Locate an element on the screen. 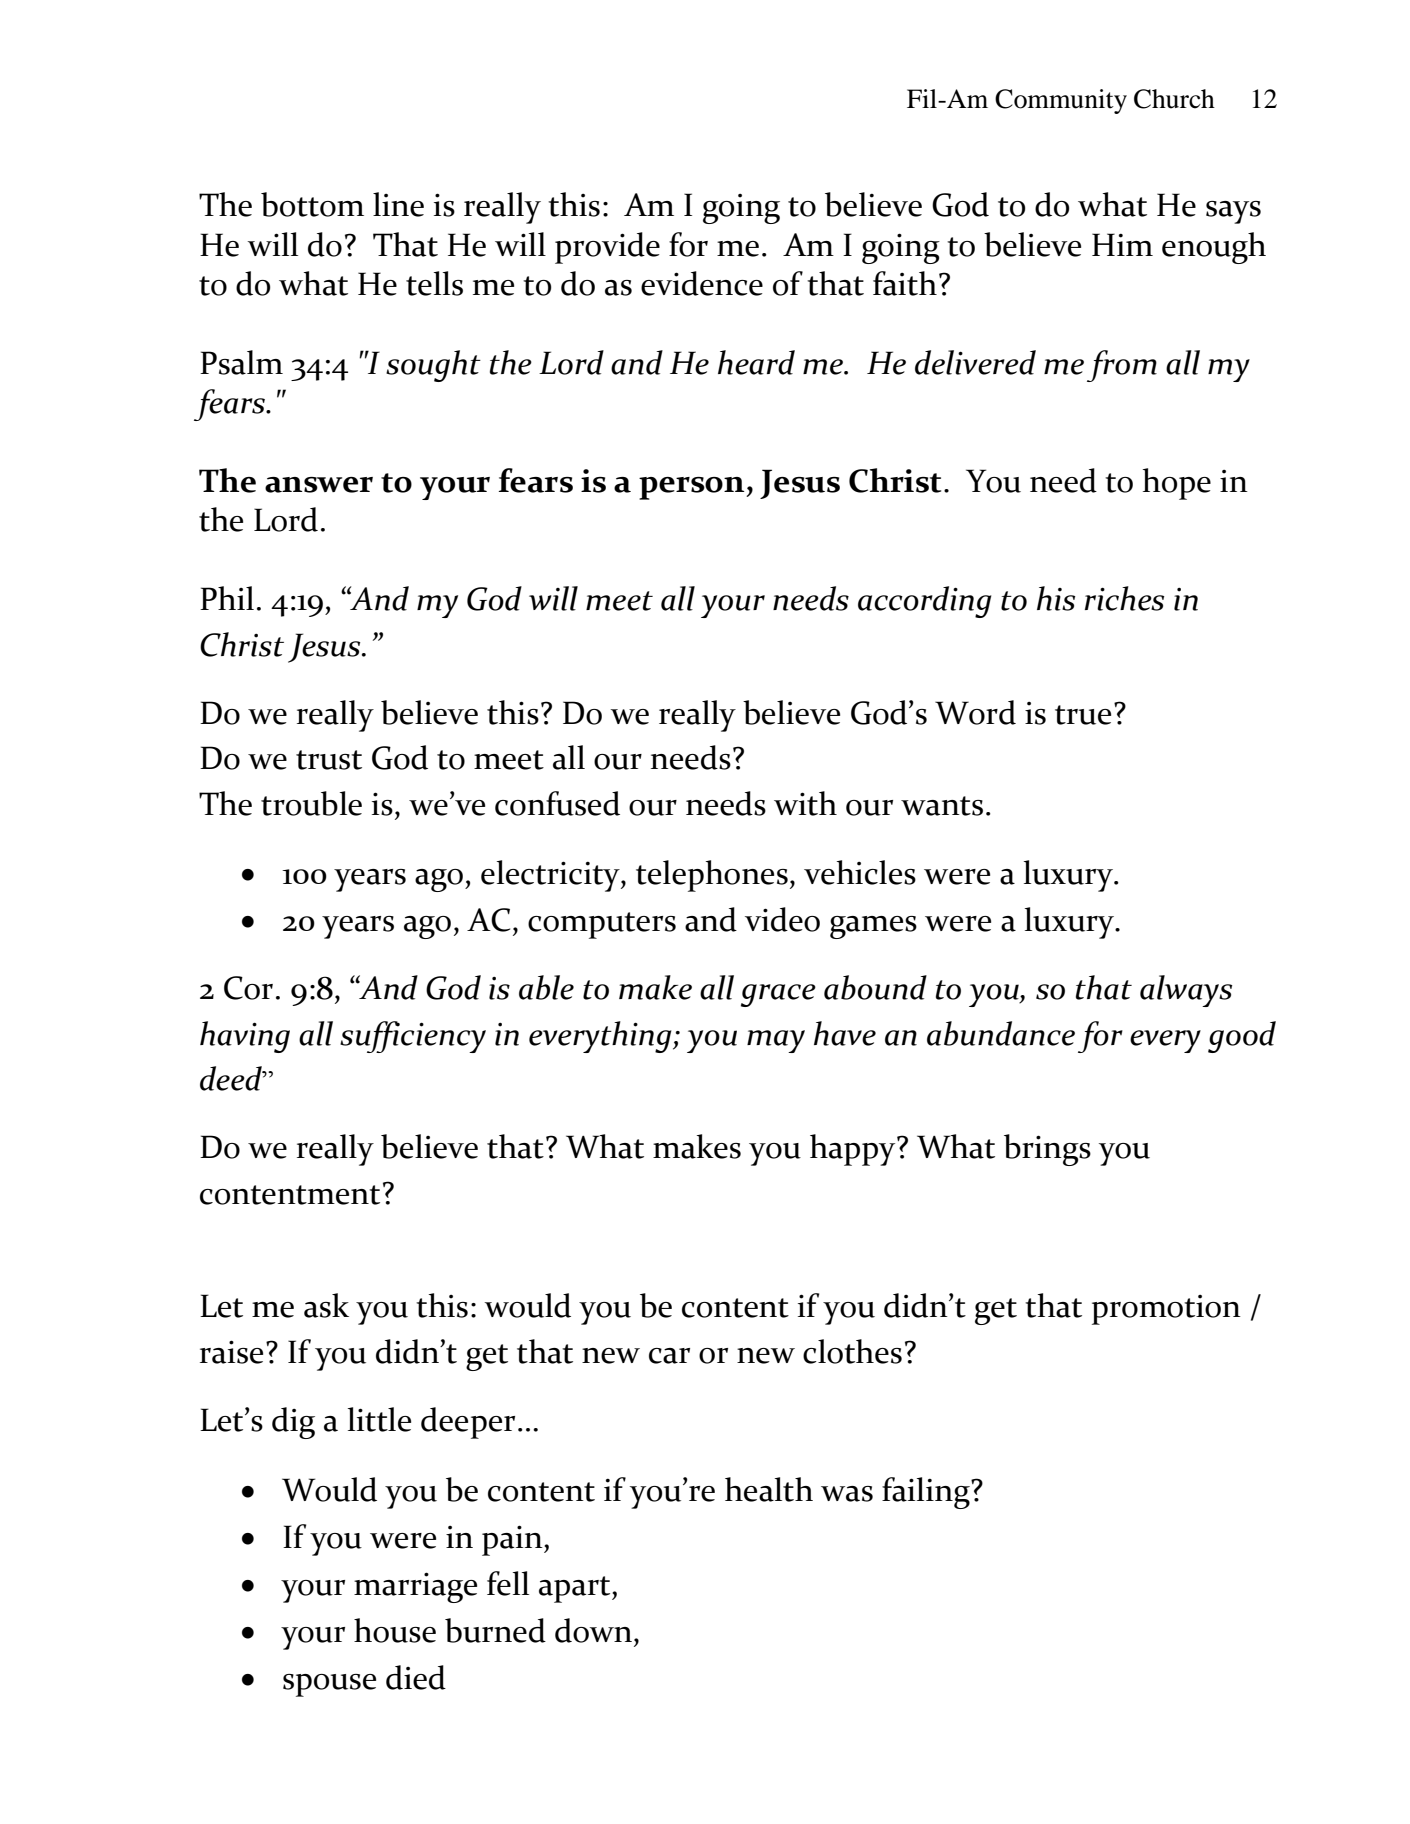 This screenshot has height=1824, width=1410. car is located at coordinates (669, 1356).
